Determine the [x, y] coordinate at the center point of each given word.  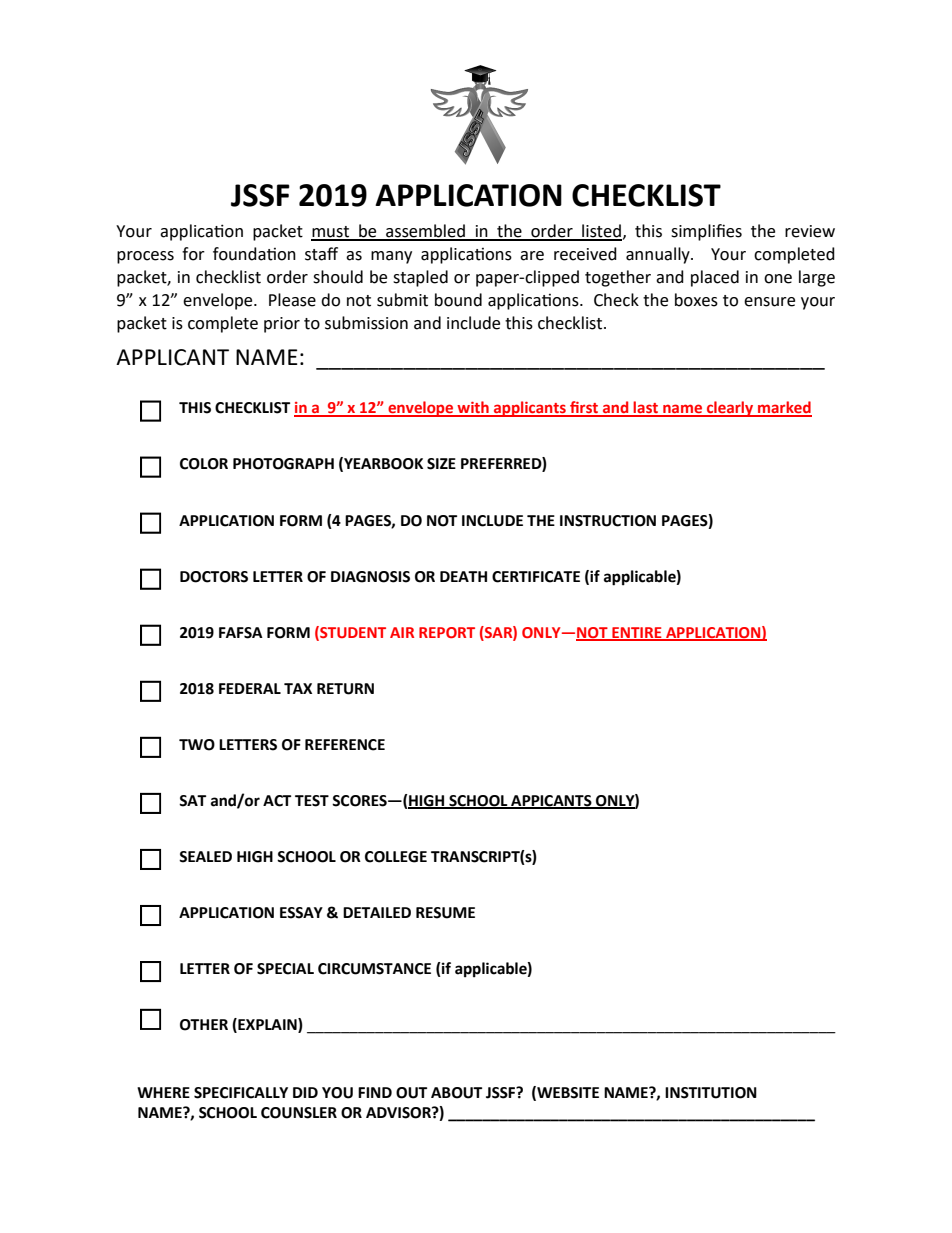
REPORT [447, 632]
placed [715, 278]
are [532, 256]
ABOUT [456, 1093]
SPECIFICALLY [241, 1093]
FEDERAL [250, 688]
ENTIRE [637, 633]
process [145, 257]
